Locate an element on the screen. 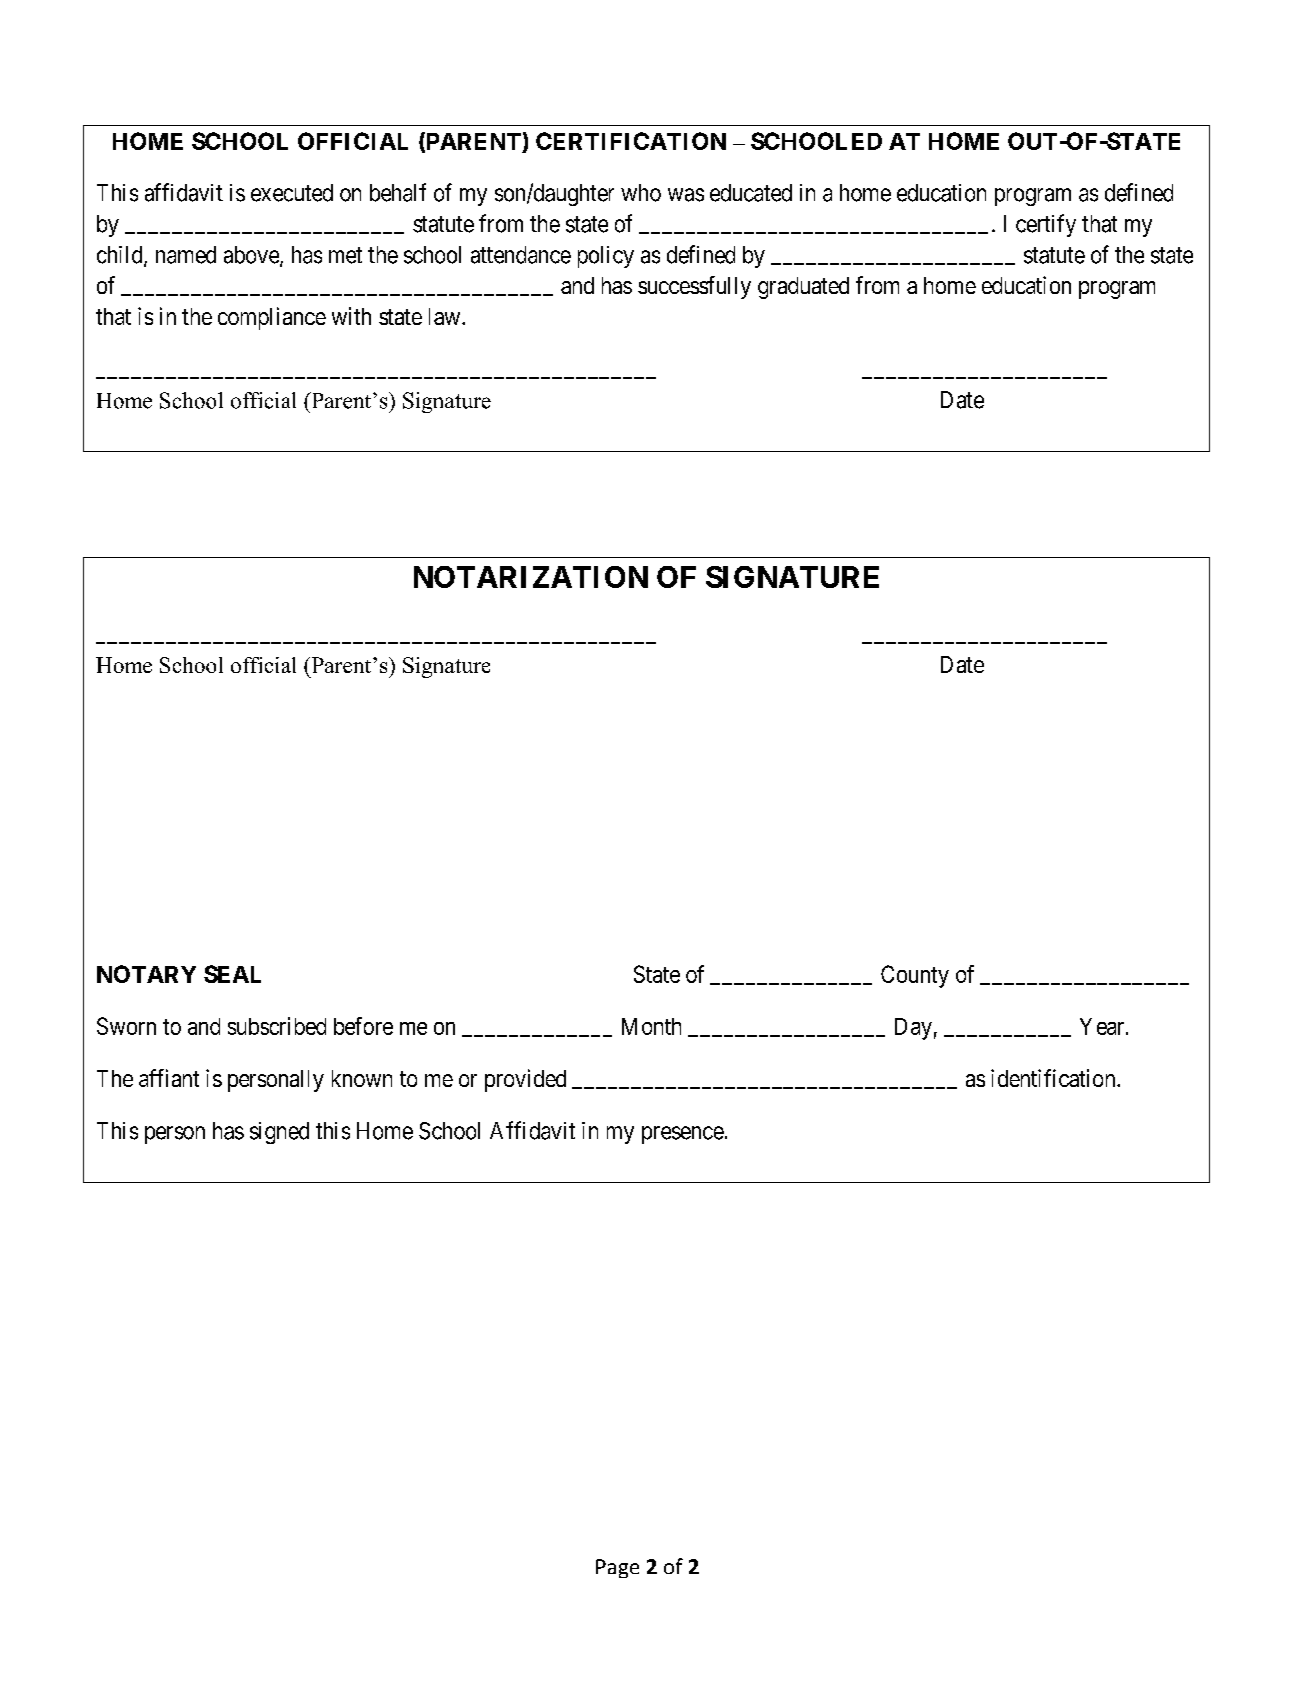 The width and height of the screenshot is (1303, 1686). signed is located at coordinates (279, 1133).
